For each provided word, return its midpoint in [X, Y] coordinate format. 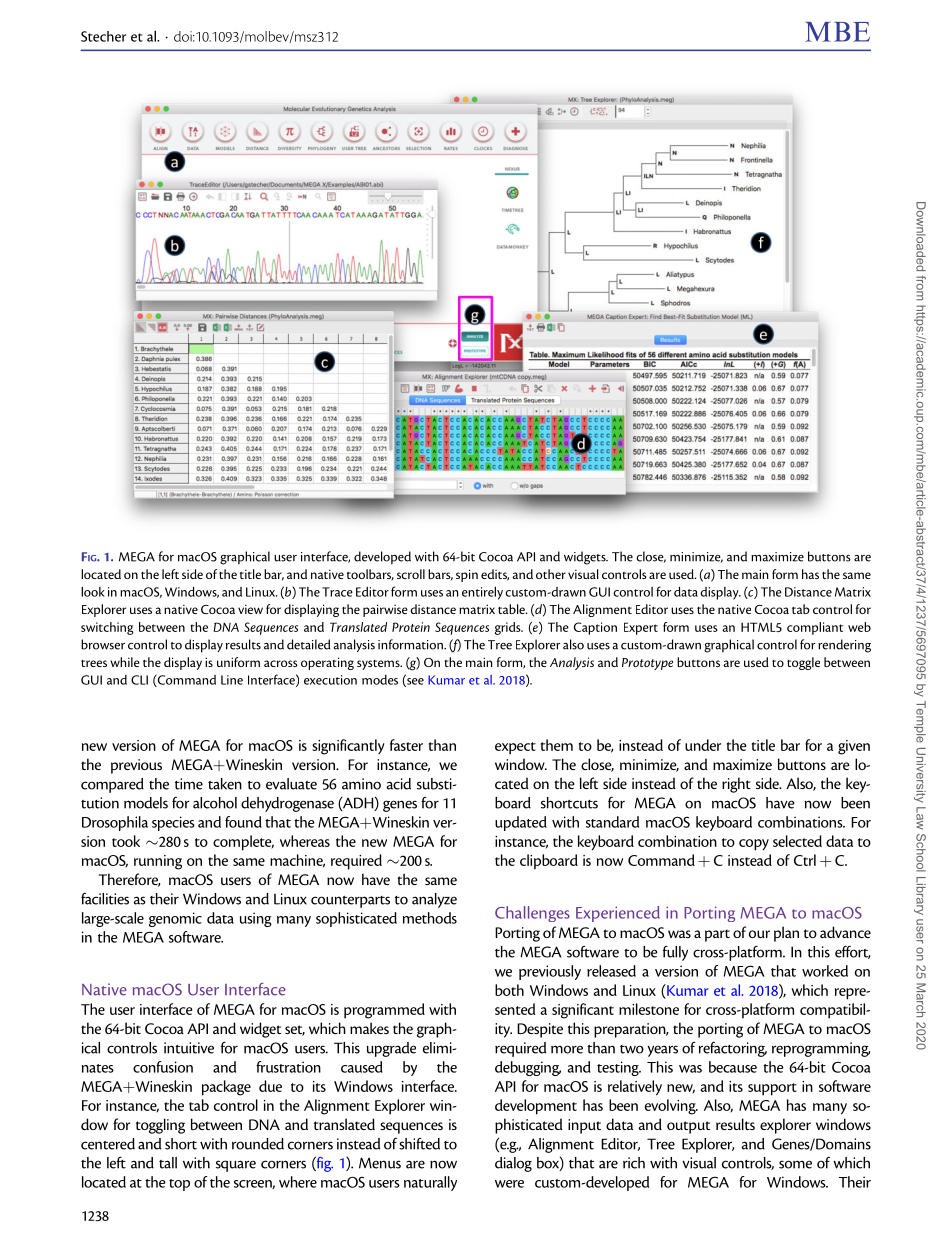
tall [168, 1163]
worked [825, 971]
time [189, 784]
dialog [513, 1164]
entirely [482, 593]
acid [398, 784]
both [509, 990]
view [250, 609]
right [736, 785]
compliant [815, 628]
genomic [175, 919]
